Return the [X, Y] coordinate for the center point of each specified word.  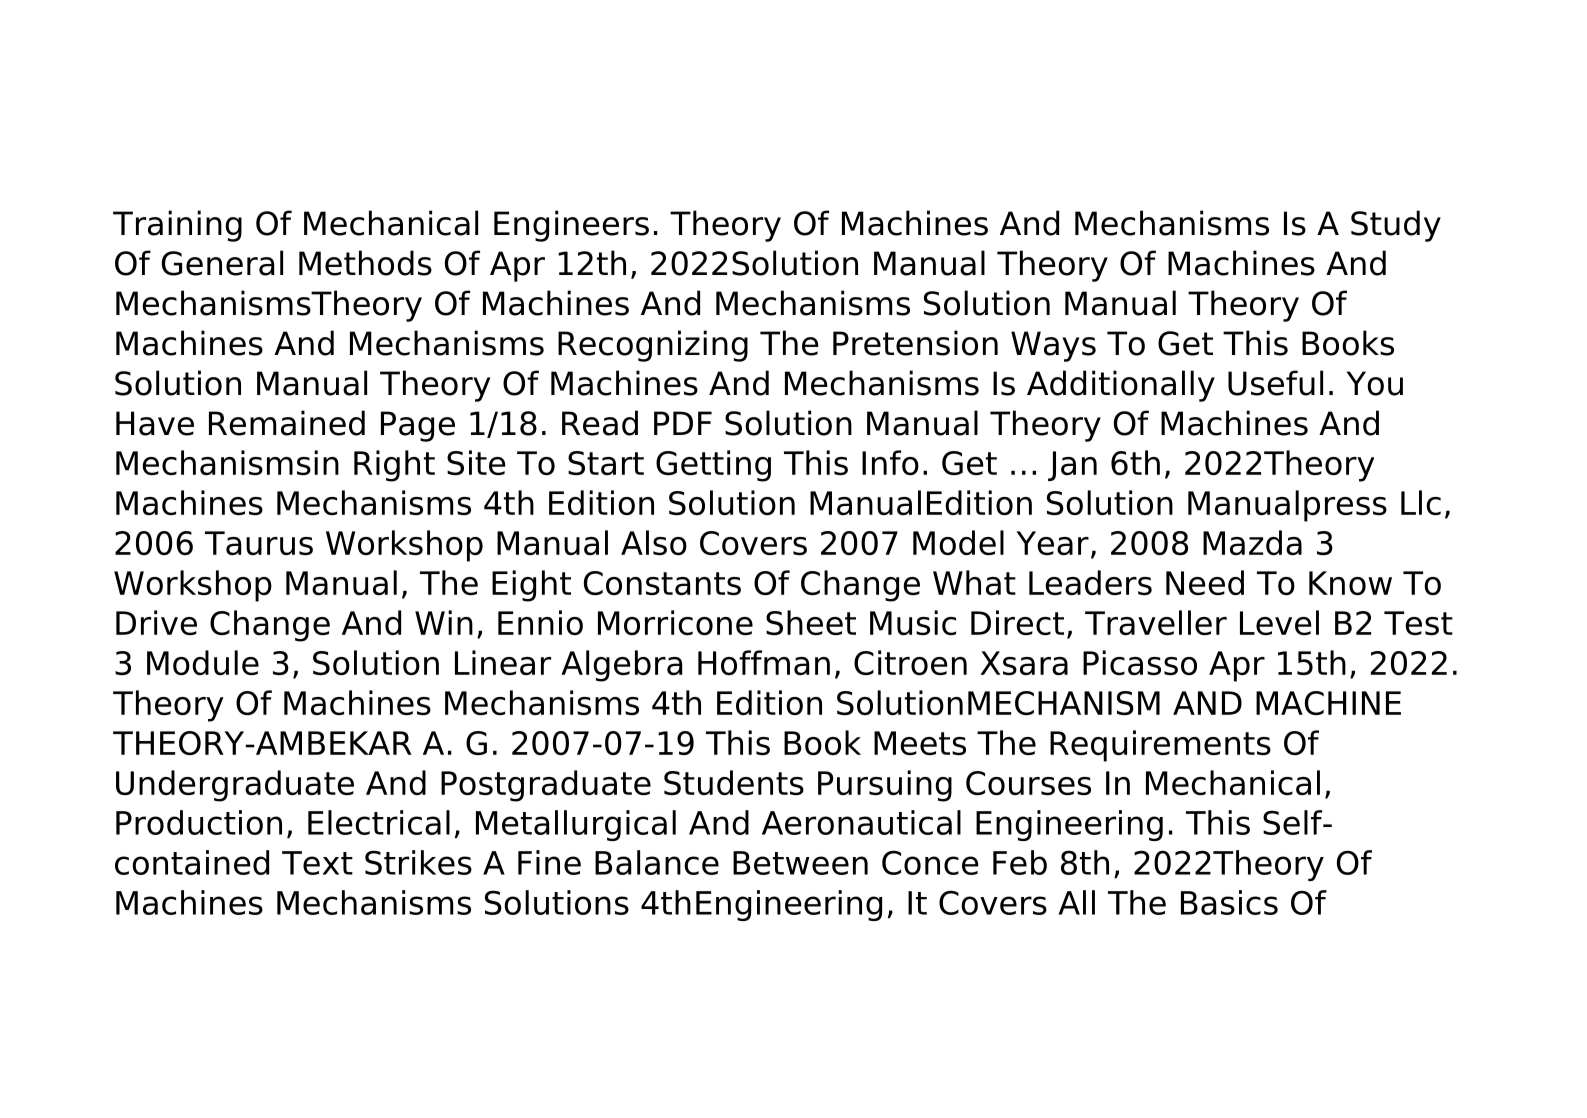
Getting [713, 466]
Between [800, 863]
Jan [1072, 466]
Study [1396, 226]
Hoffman [764, 662]
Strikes [418, 862]
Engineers [571, 226]
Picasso [1140, 662]
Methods [365, 263]
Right [394, 466]
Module [203, 662]
